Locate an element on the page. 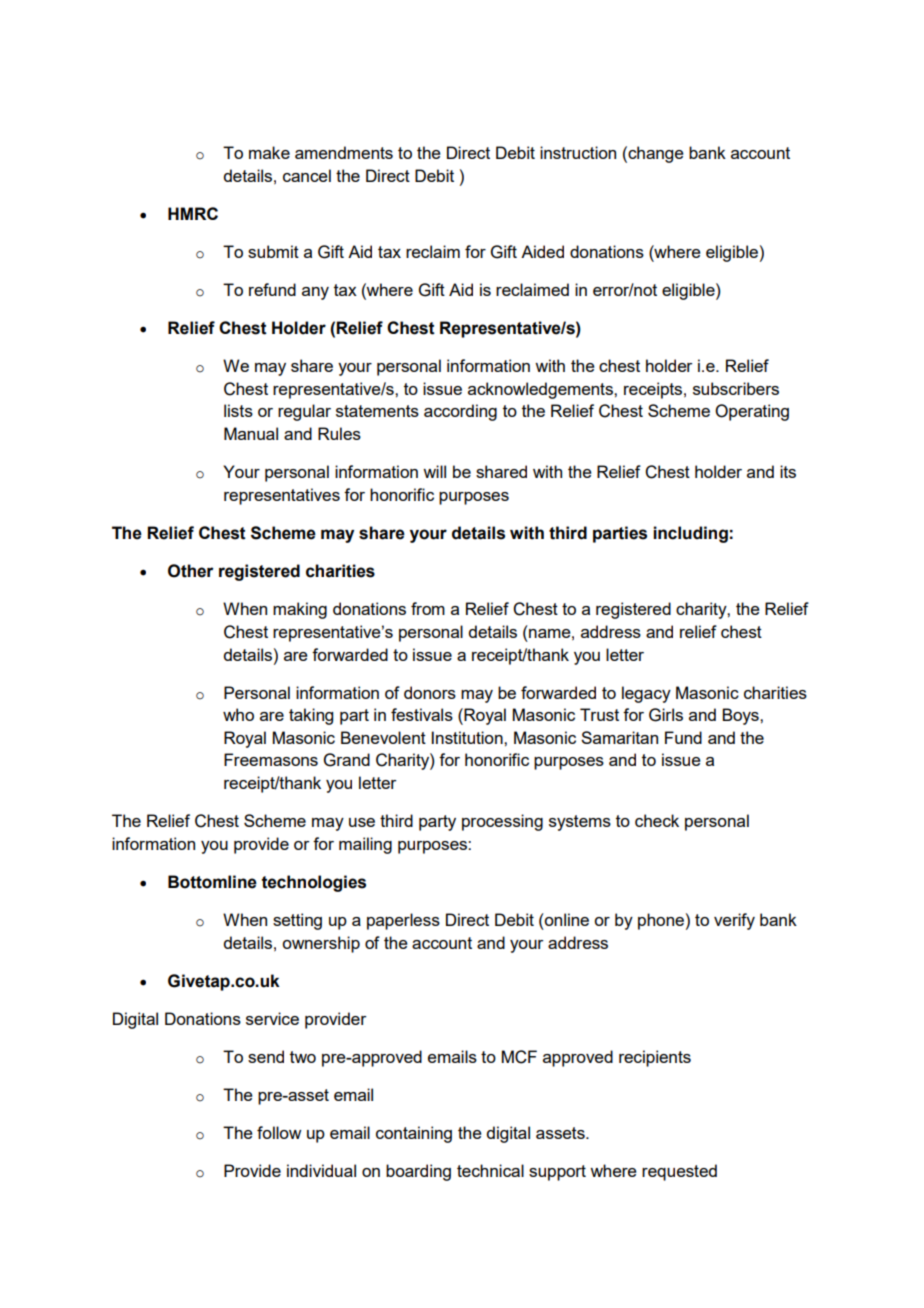 The width and height of the document is (924, 1308). will is located at coordinates (434, 471).
